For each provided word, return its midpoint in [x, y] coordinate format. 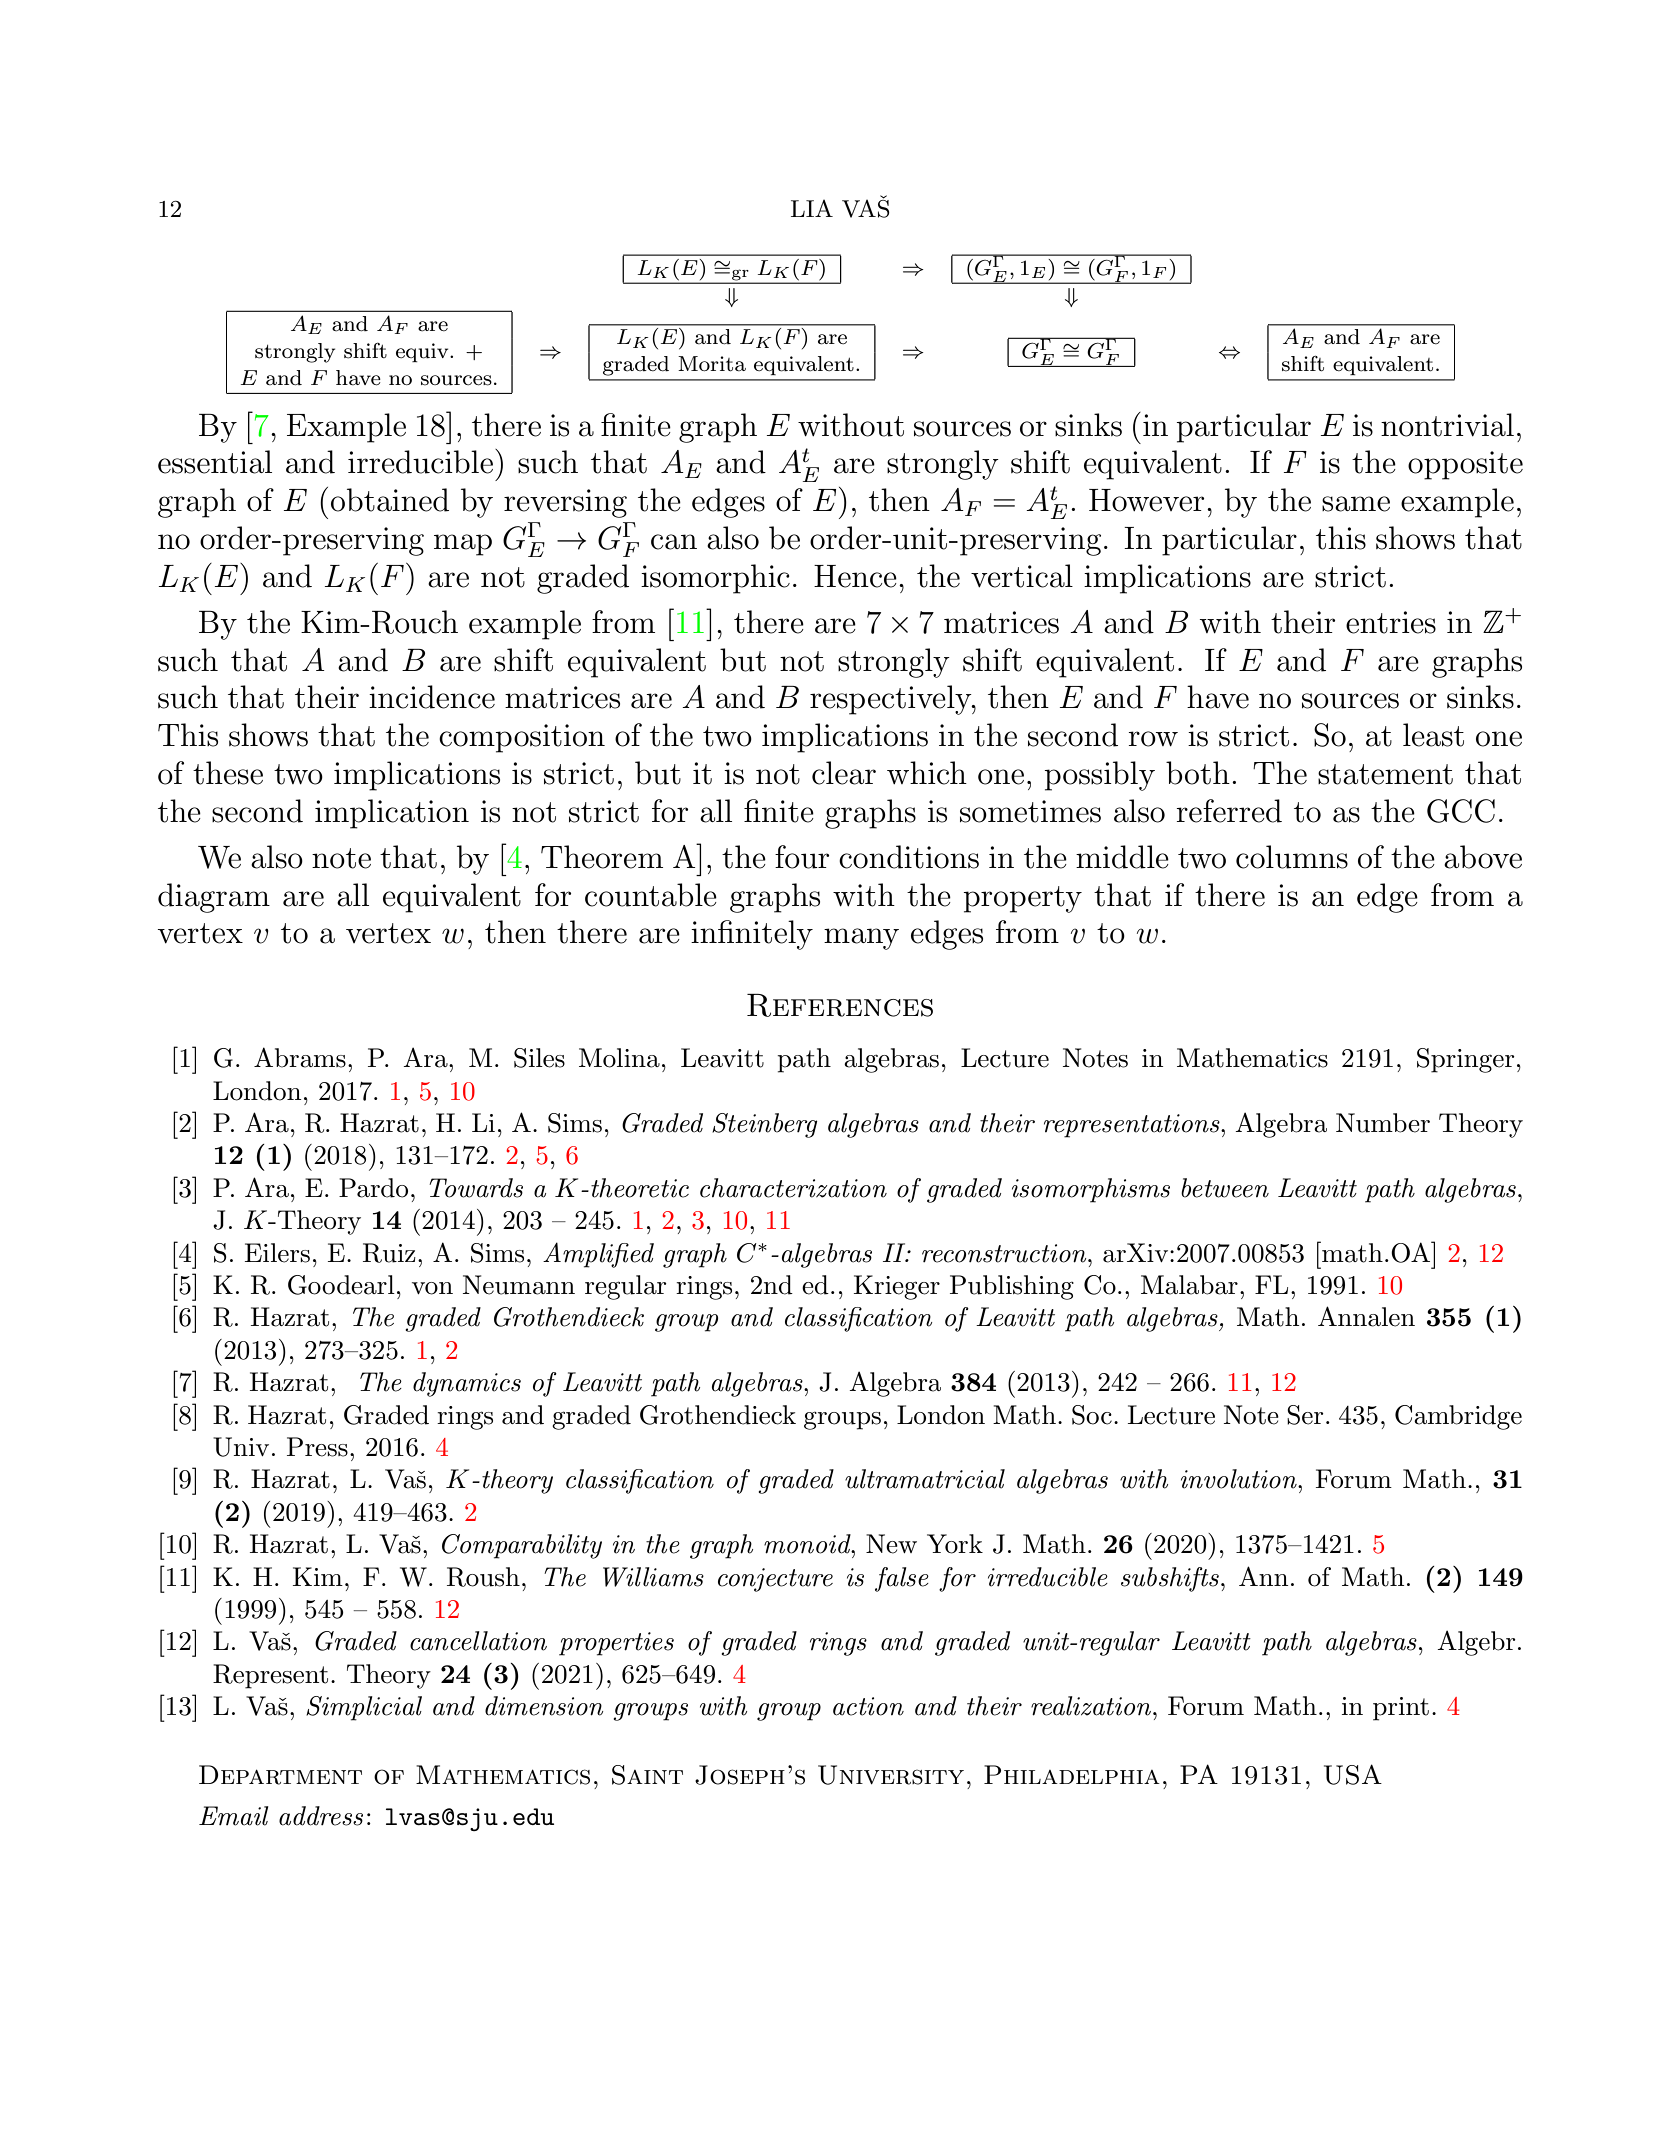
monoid [808, 1544]
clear [844, 773]
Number [1383, 1123]
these [228, 773]
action [868, 1706]
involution [1240, 1479]
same [1356, 504]
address [321, 1816]
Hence [855, 576]
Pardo [373, 1188]
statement [1385, 774]
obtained [390, 500]
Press [317, 1447]
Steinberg [765, 1125]
